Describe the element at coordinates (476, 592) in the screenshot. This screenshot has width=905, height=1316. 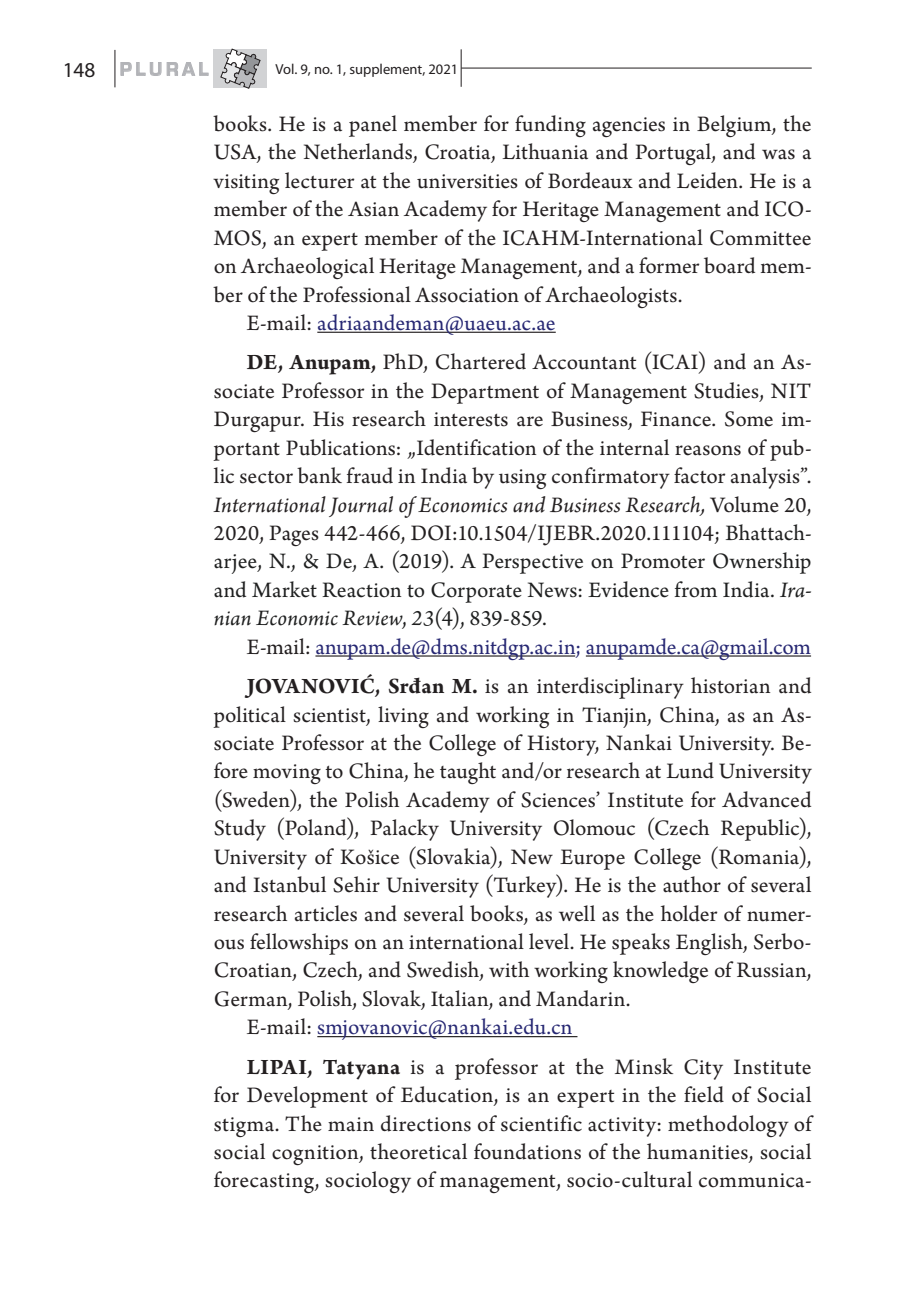
I see `Corporate` at that location.
